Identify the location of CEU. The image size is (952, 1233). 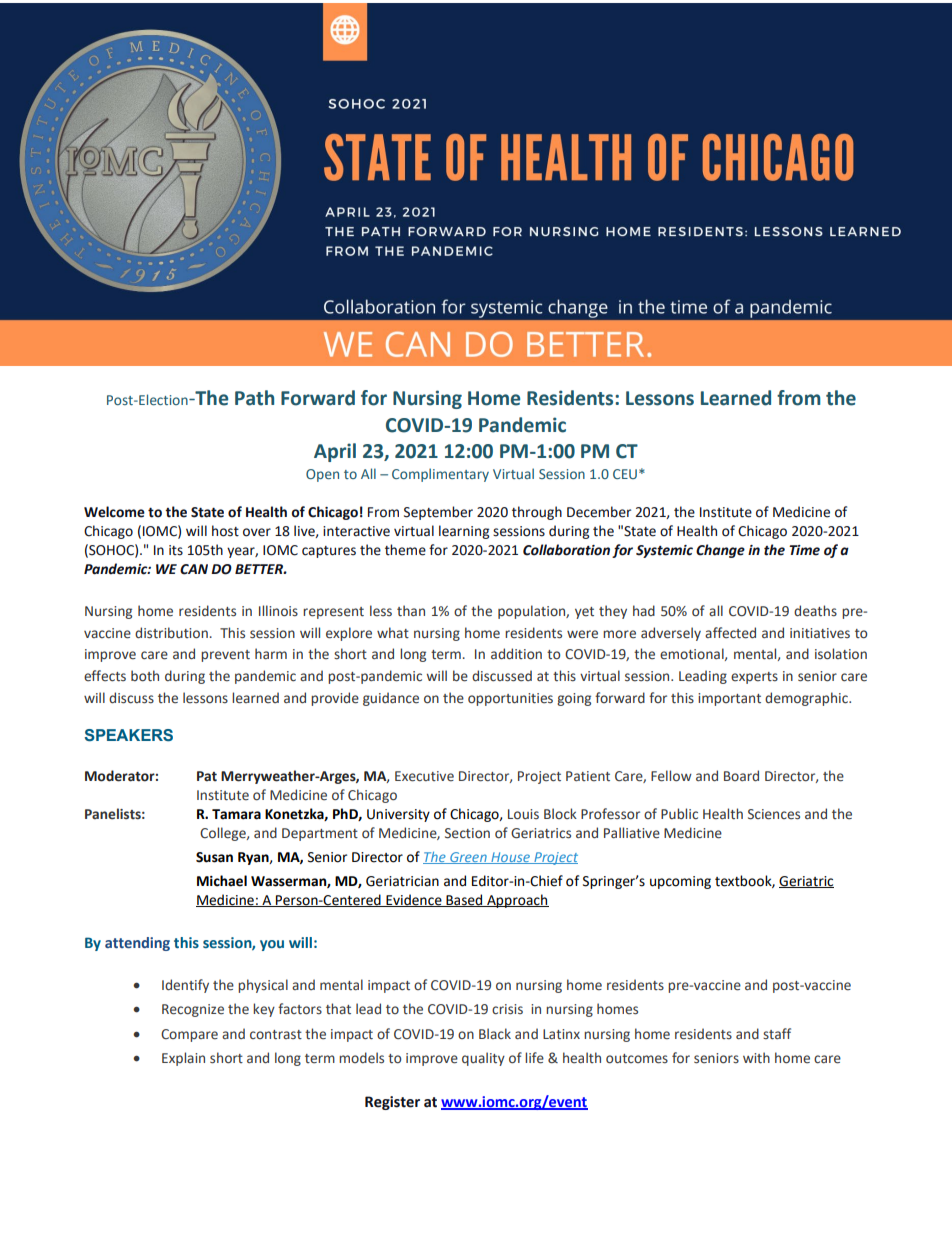
(625, 474).
